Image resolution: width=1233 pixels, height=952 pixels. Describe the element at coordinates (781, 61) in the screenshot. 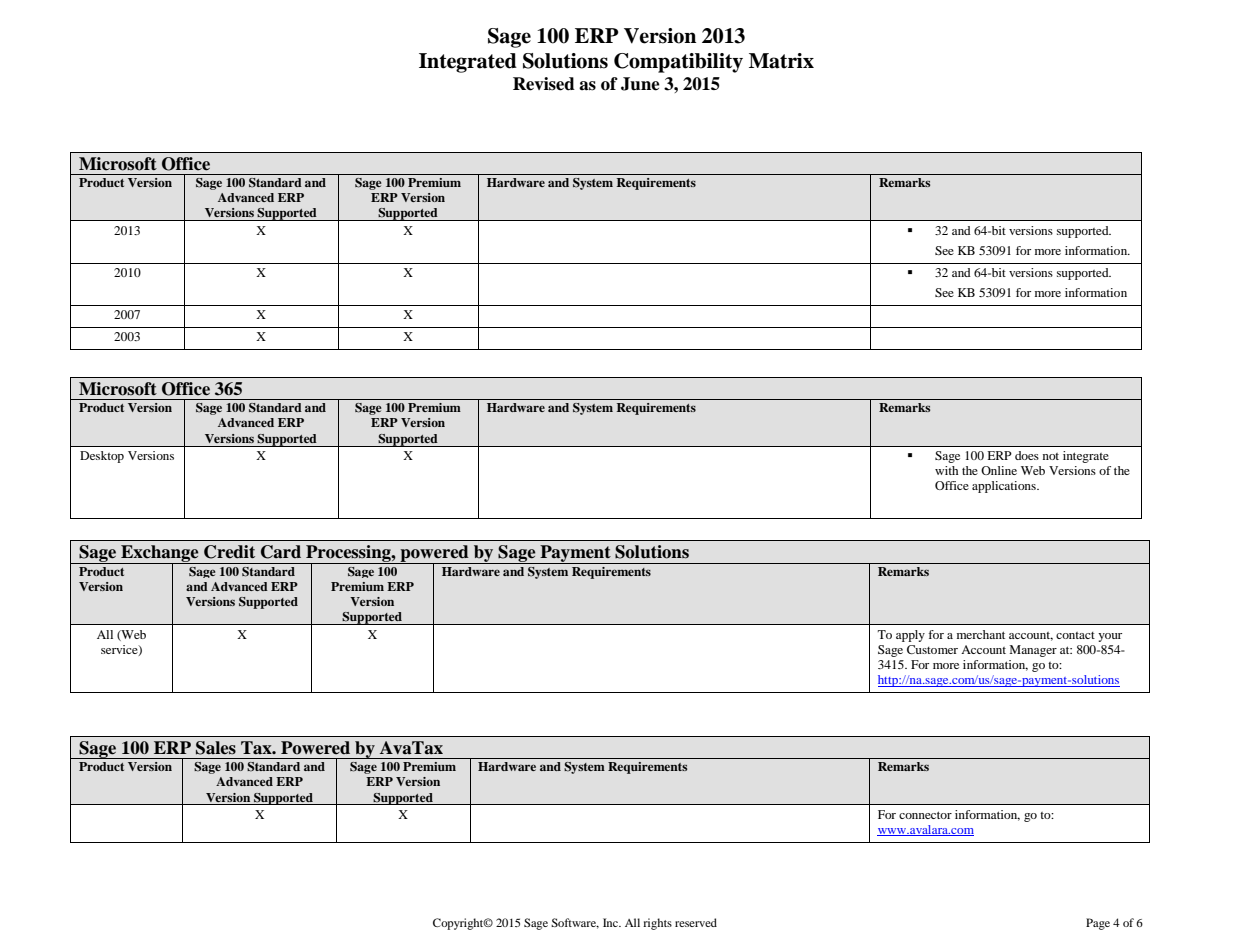

I see `Matrix` at that location.
